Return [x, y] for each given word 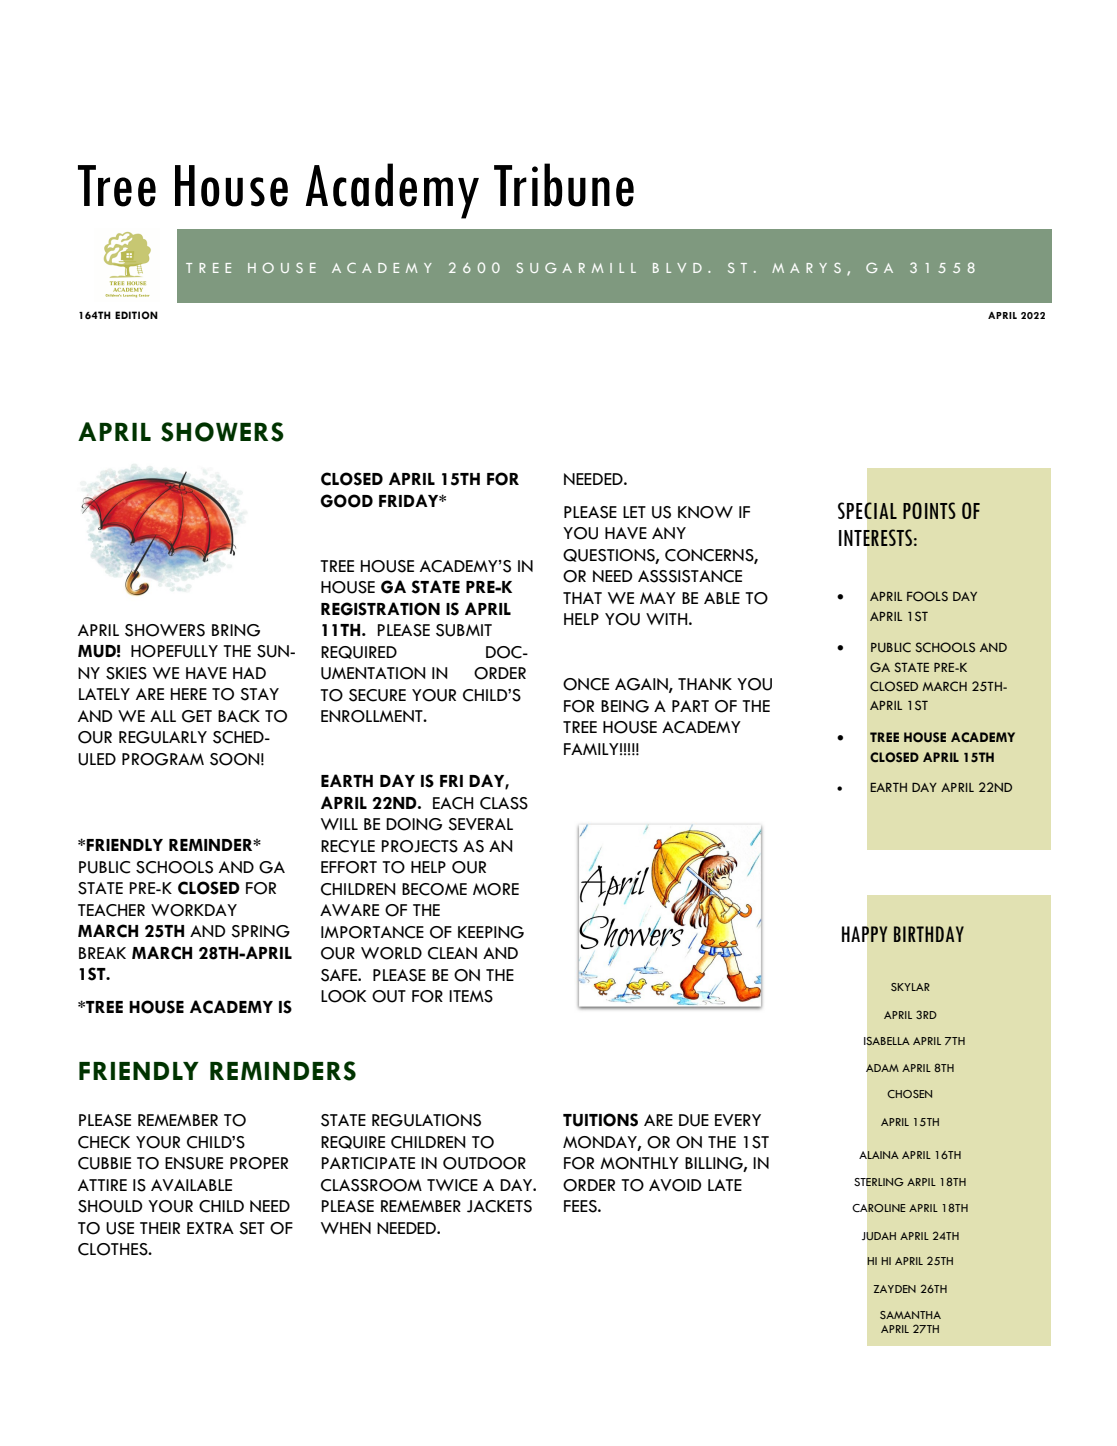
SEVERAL [480, 824]
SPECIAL [867, 510]
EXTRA [210, 1228]
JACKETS [499, 1206]
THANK [705, 684]
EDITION [136, 315]
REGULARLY [163, 737]
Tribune [564, 185]
